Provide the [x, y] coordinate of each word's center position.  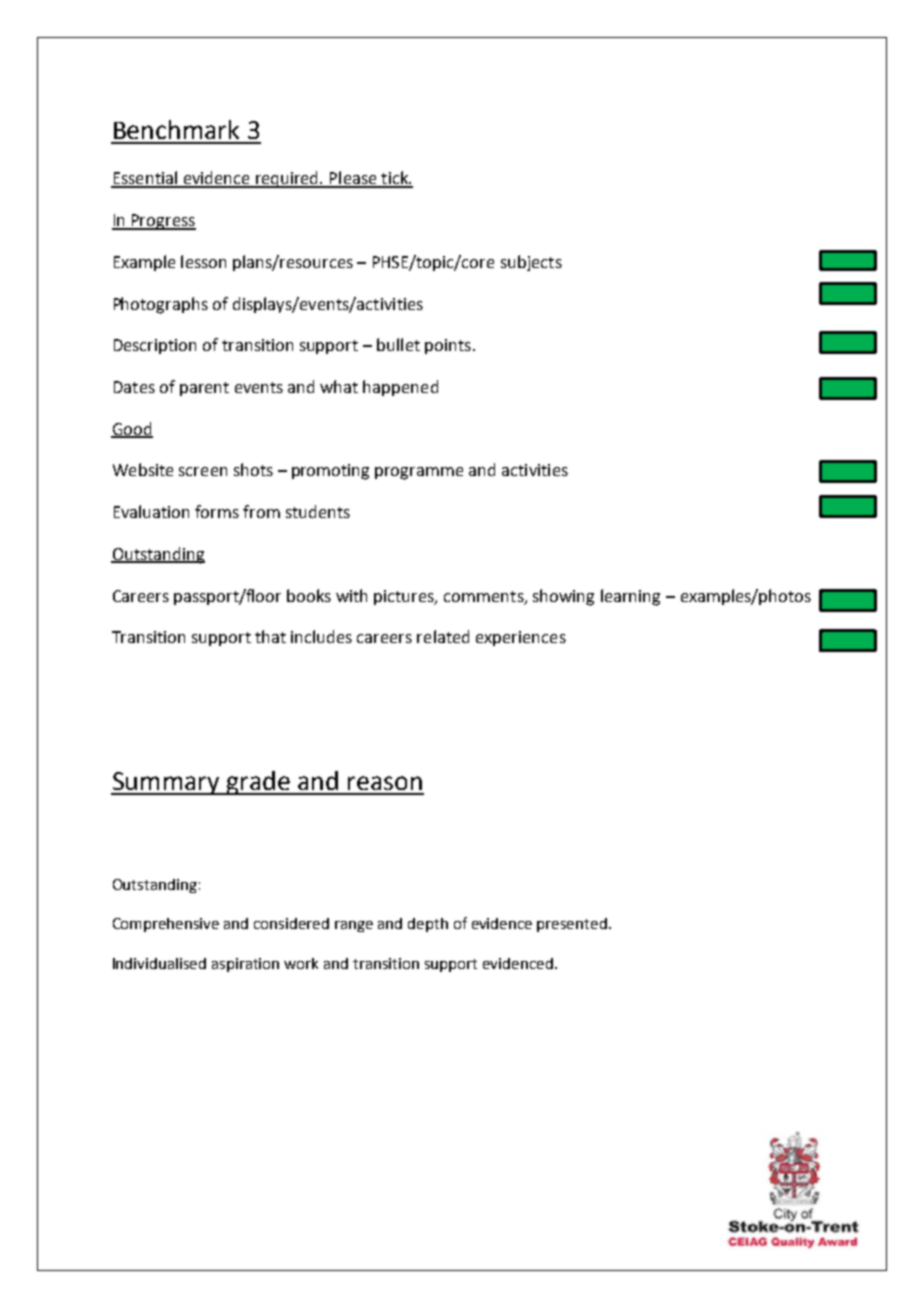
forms [217, 511]
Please [353, 179]
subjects [531, 263]
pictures [405, 597]
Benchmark [176, 129]
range [354, 926]
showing [563, 597]
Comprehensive [166, 925]
